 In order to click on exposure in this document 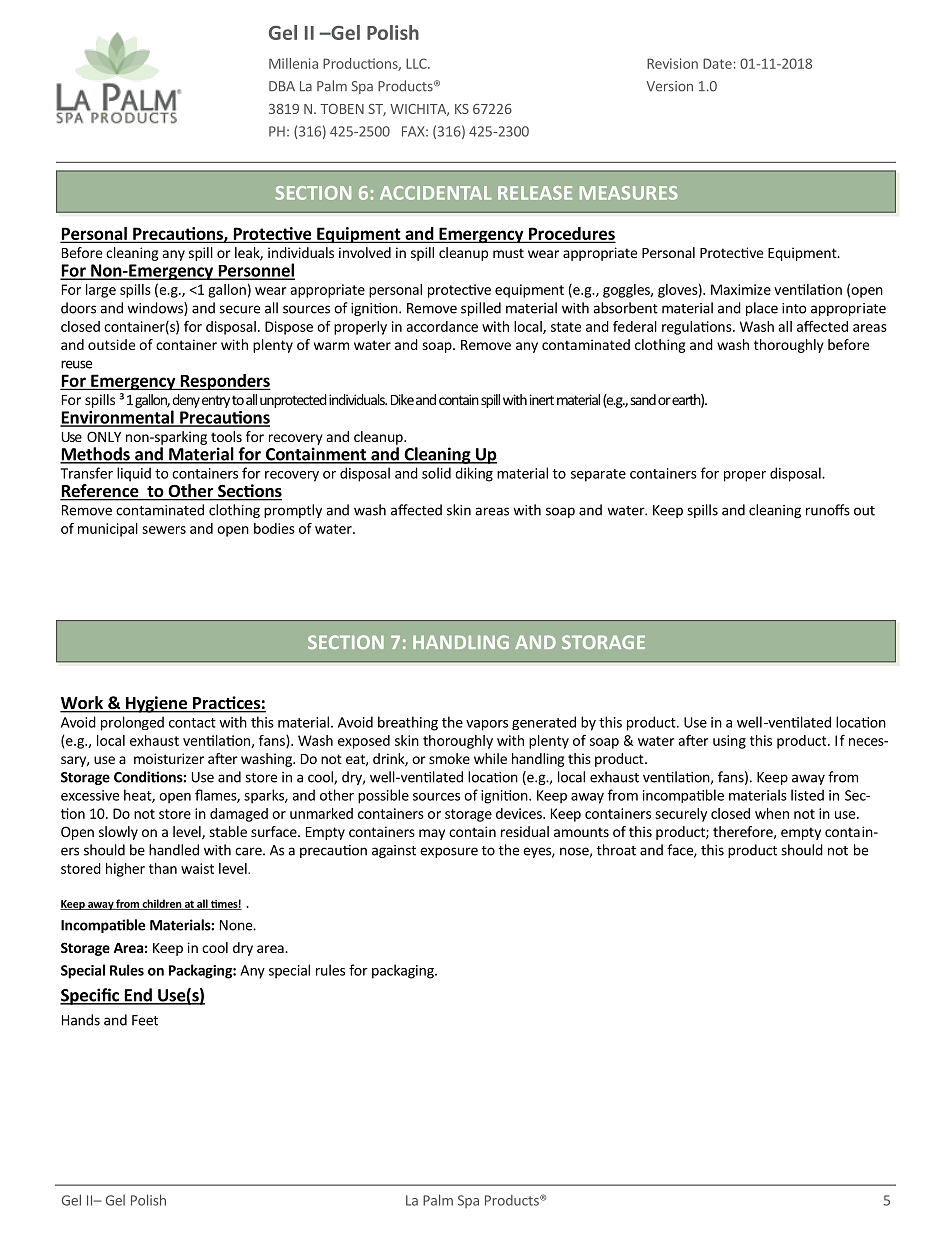, I will do `click(449, 852)`.
